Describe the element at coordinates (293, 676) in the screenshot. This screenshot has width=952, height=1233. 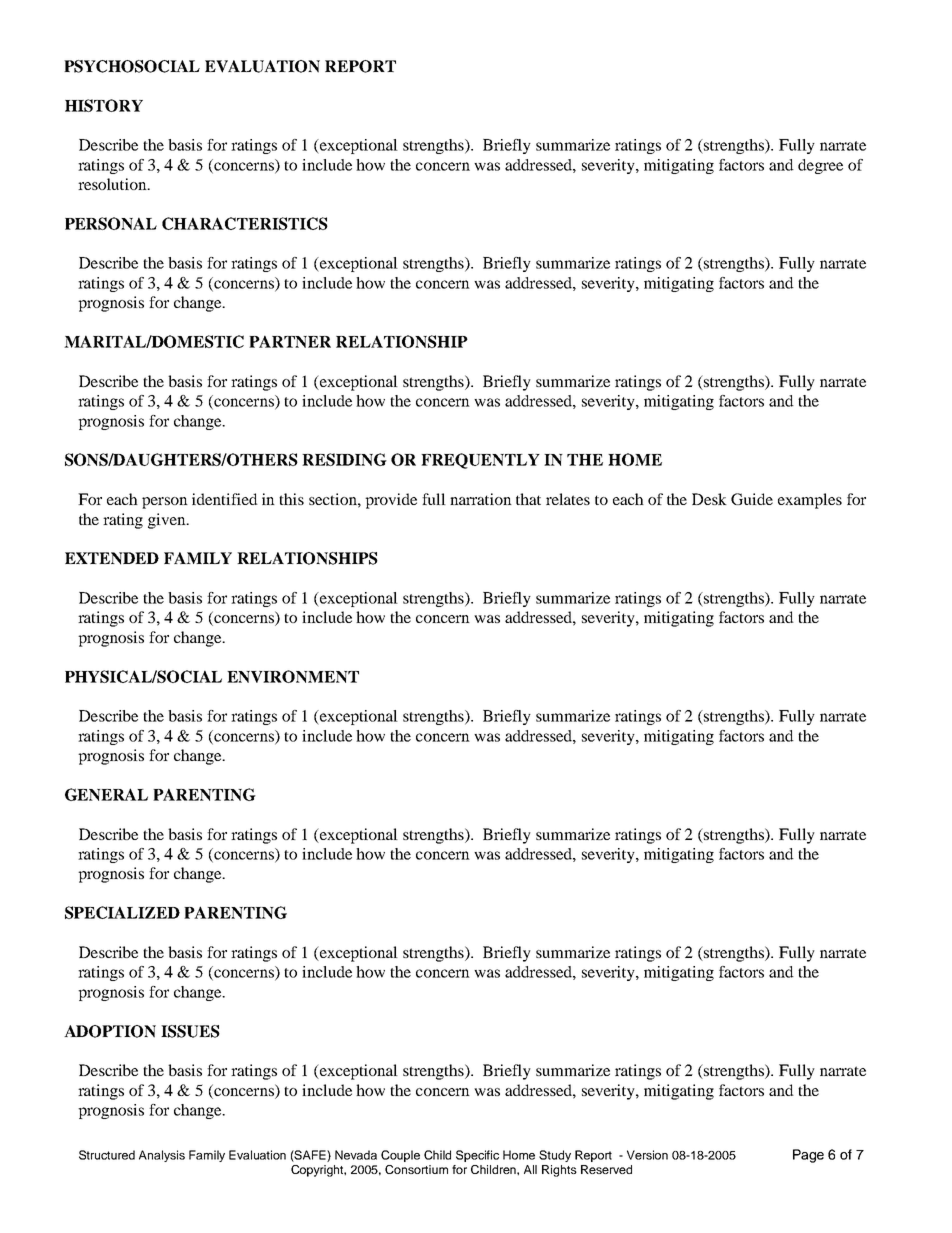
I see `ENVIRONMENT` at that location.
